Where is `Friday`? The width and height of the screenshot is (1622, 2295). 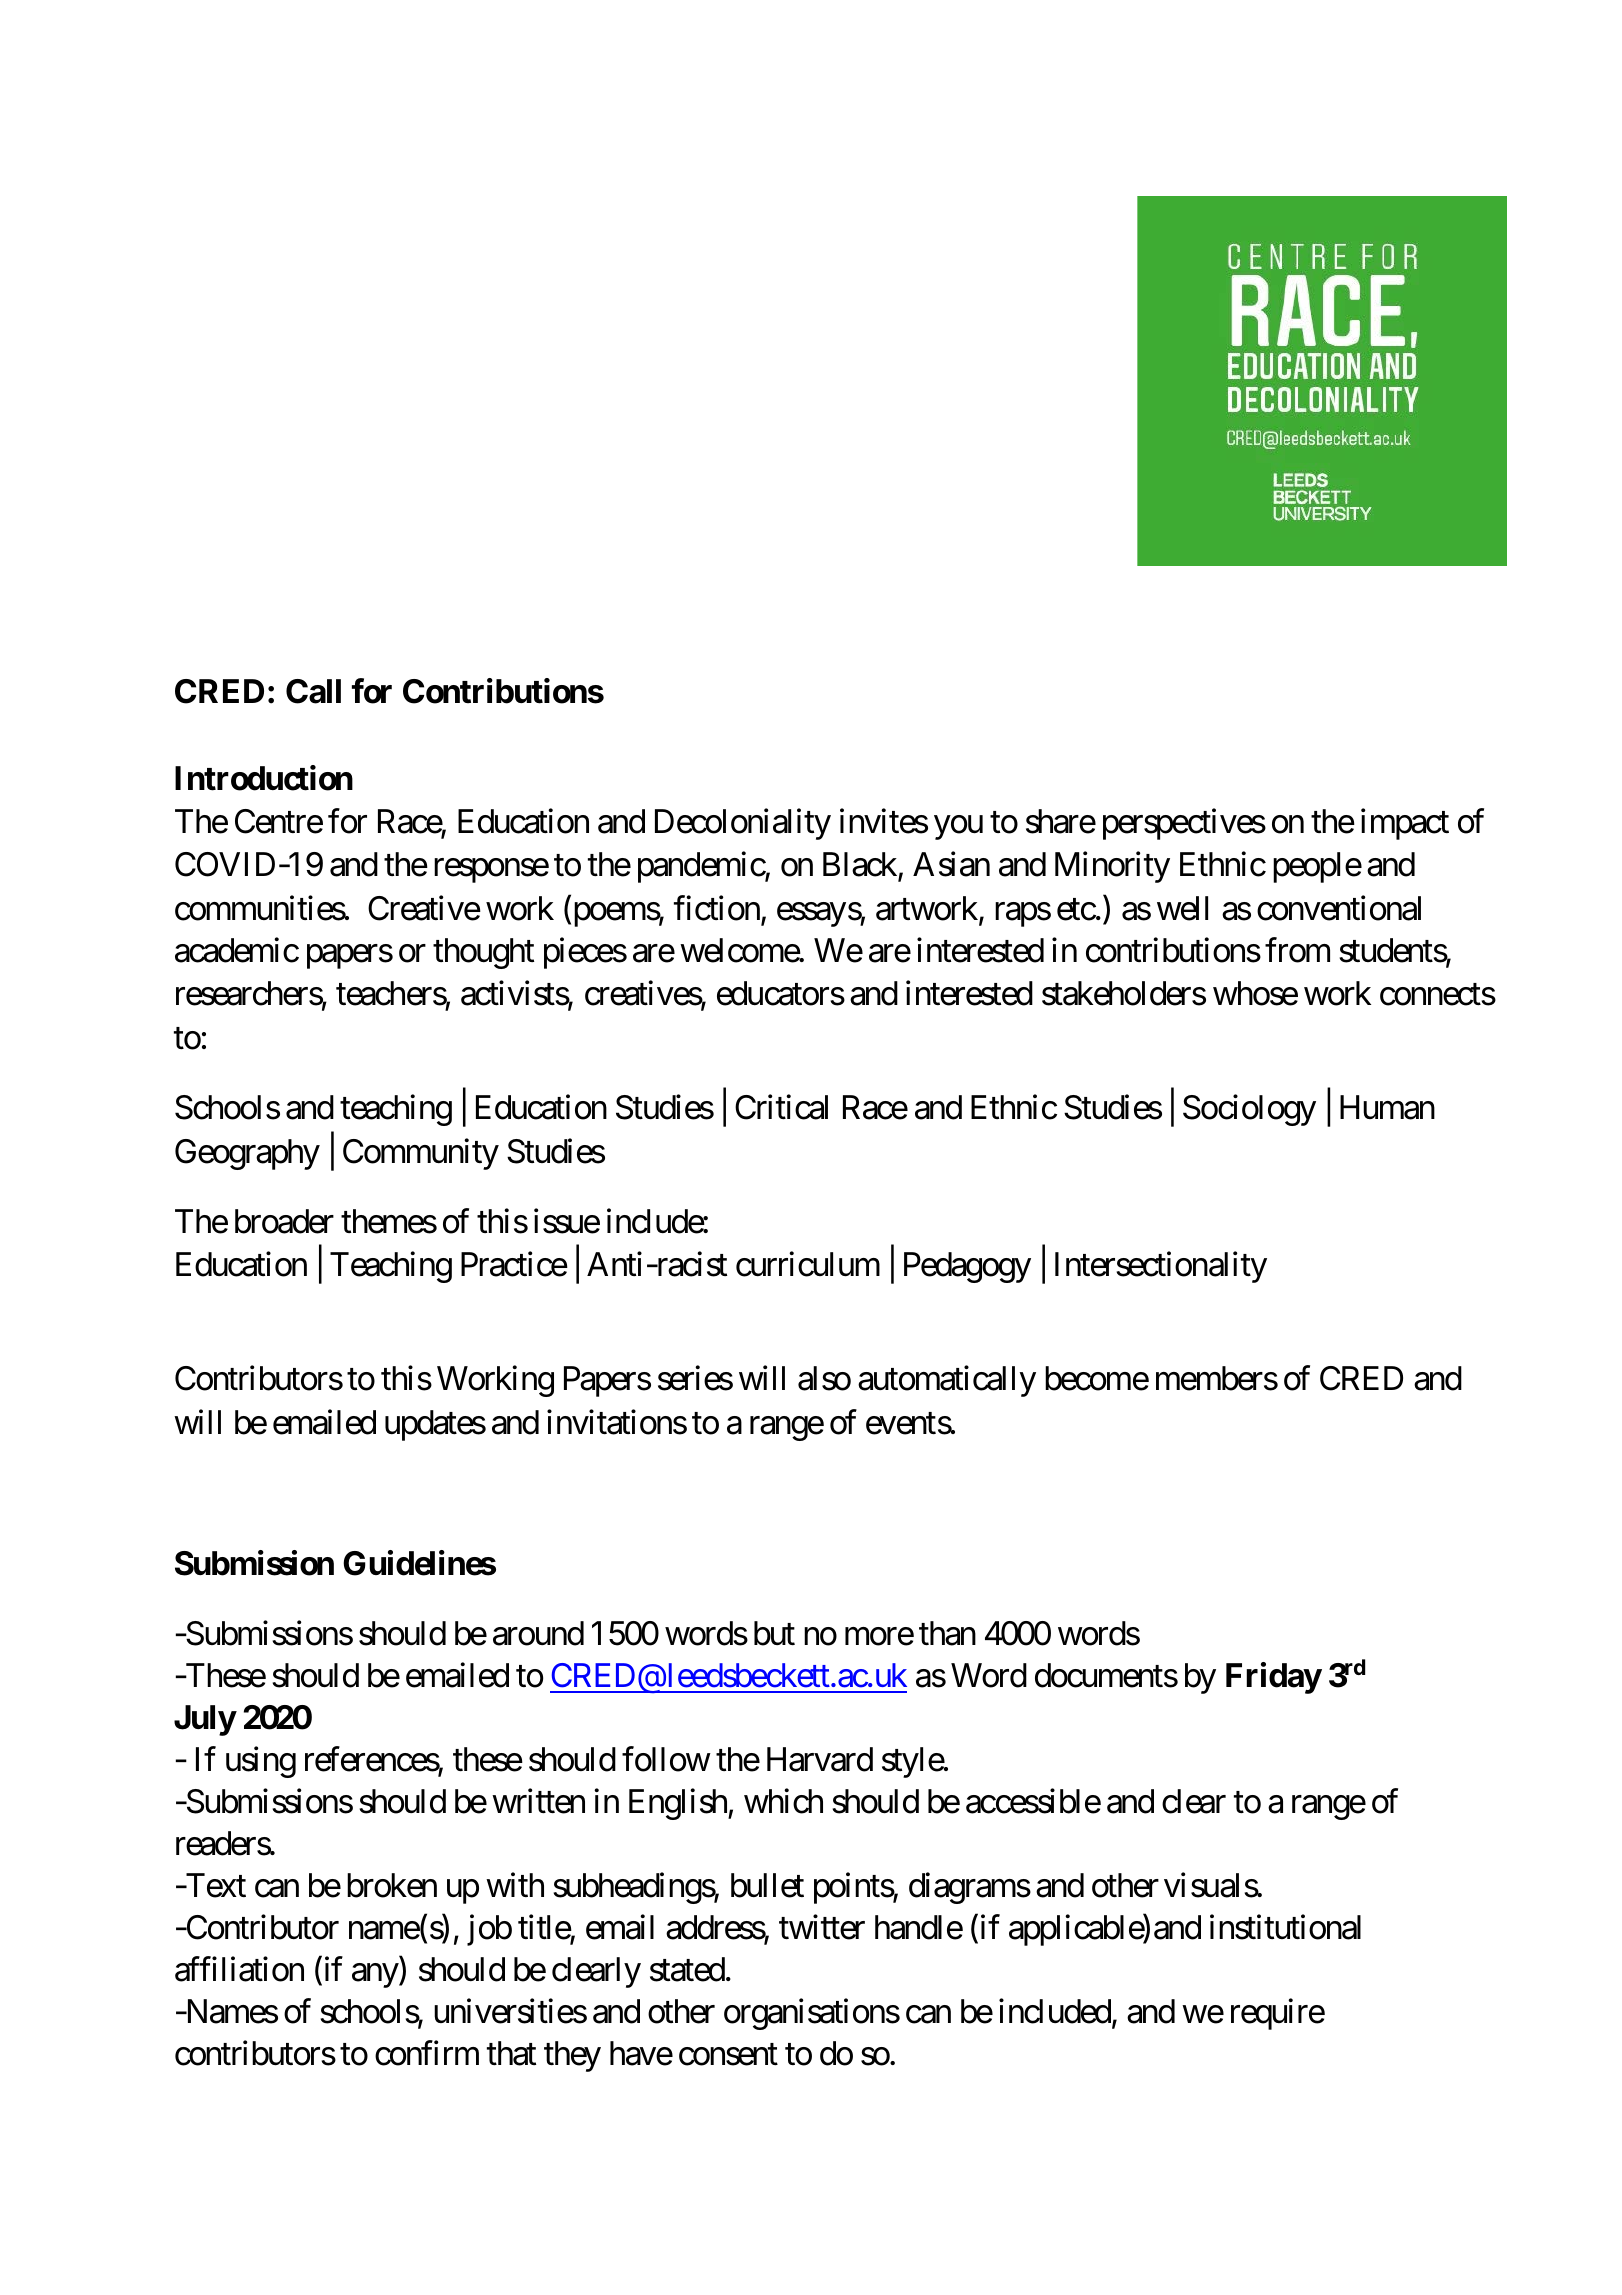 Friday is located at coordinates (1273, 1678).
